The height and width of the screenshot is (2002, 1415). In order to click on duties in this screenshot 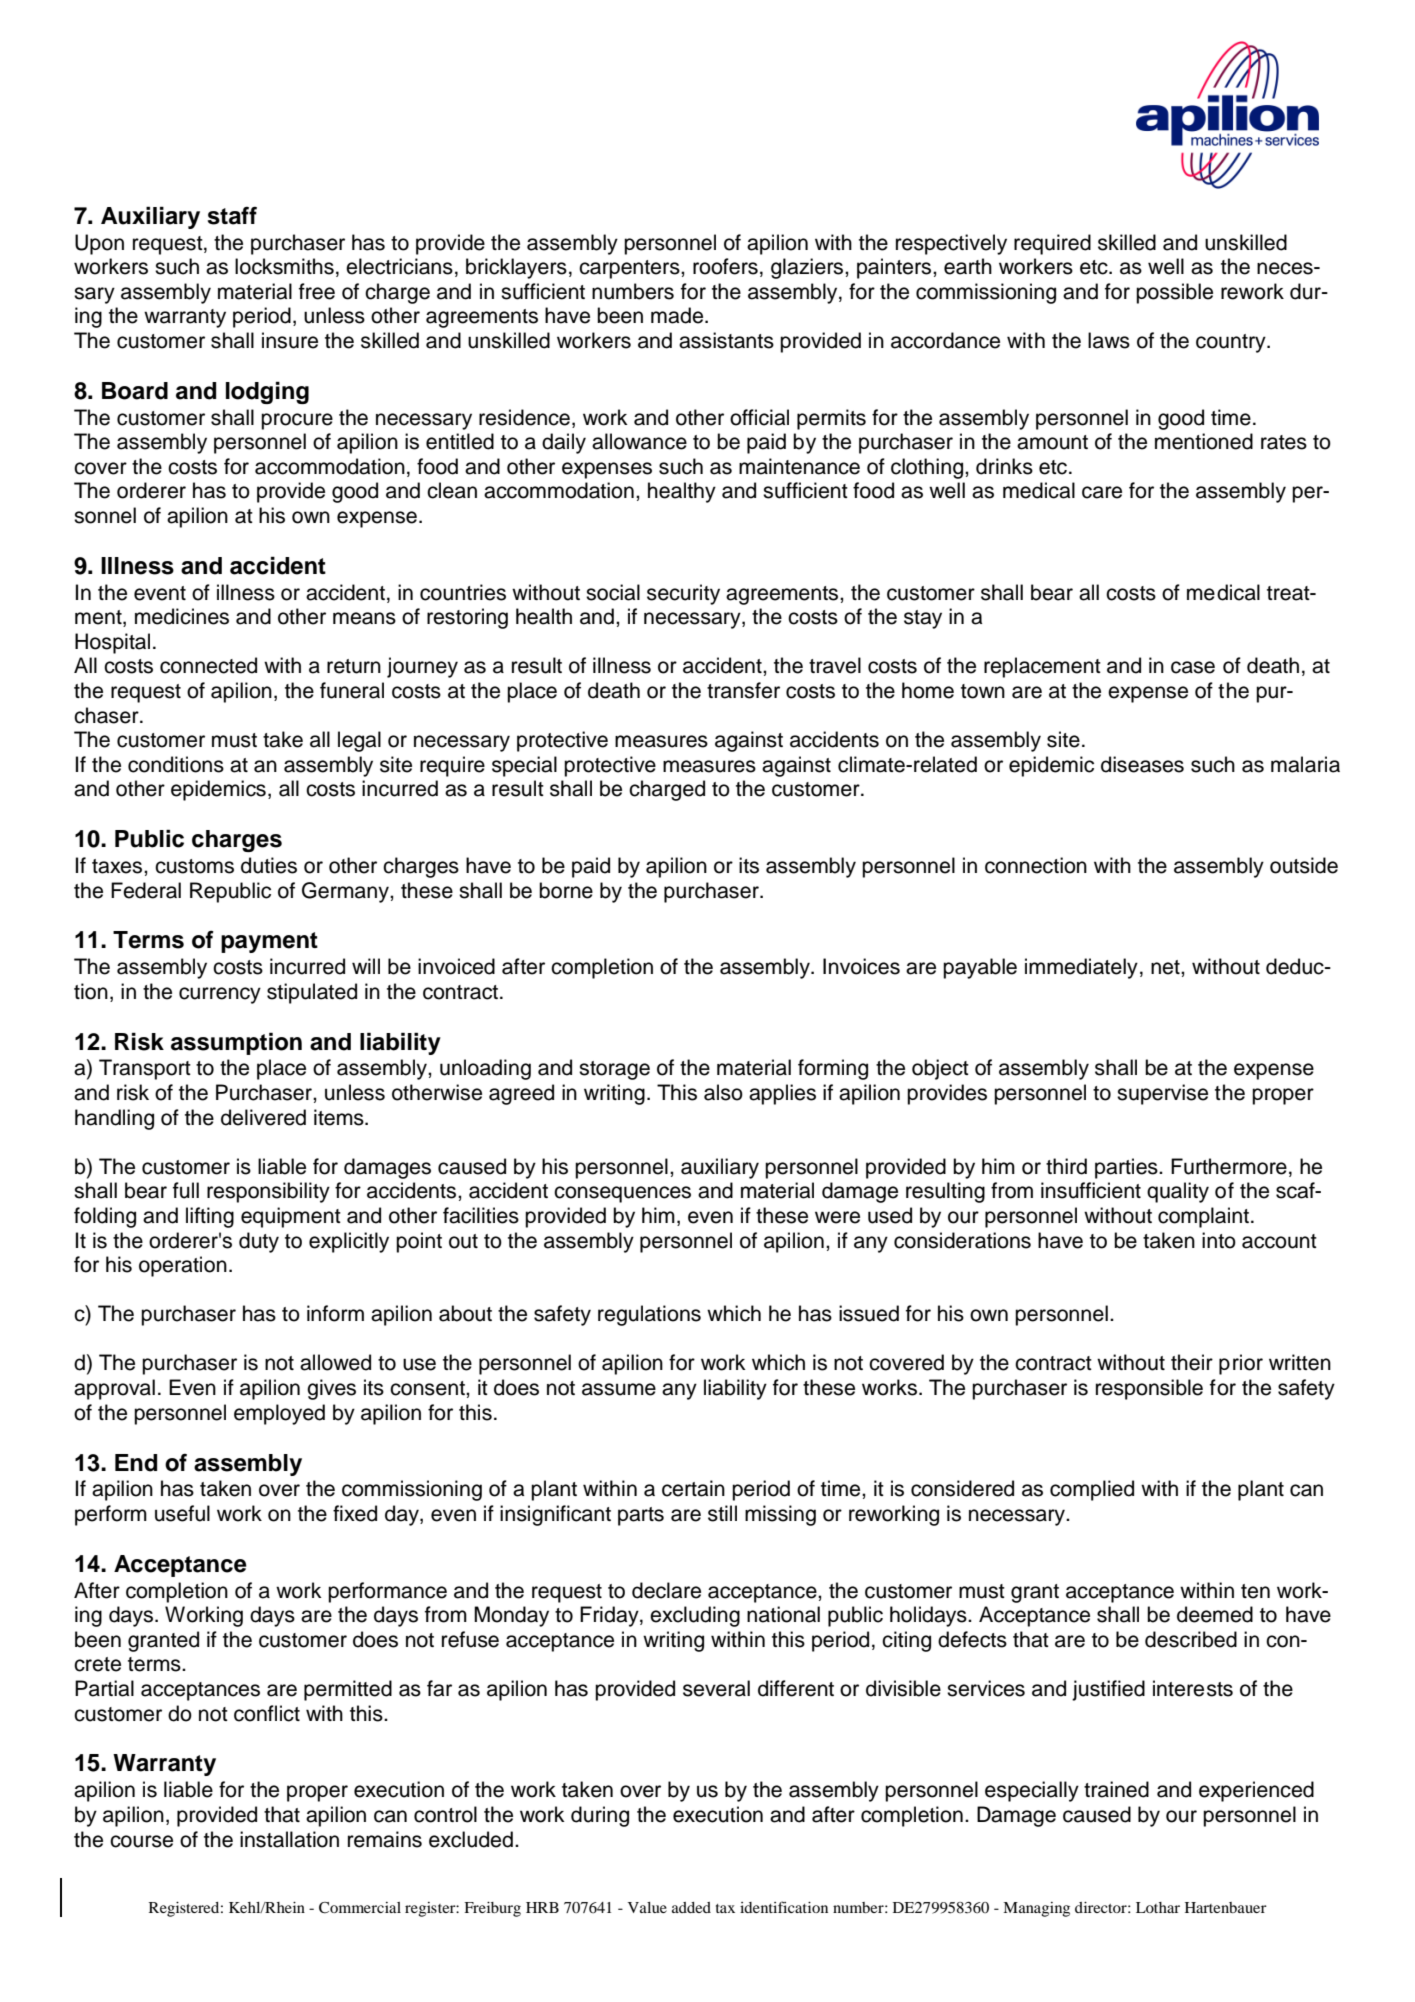, I will do `click(269, 865)`.
